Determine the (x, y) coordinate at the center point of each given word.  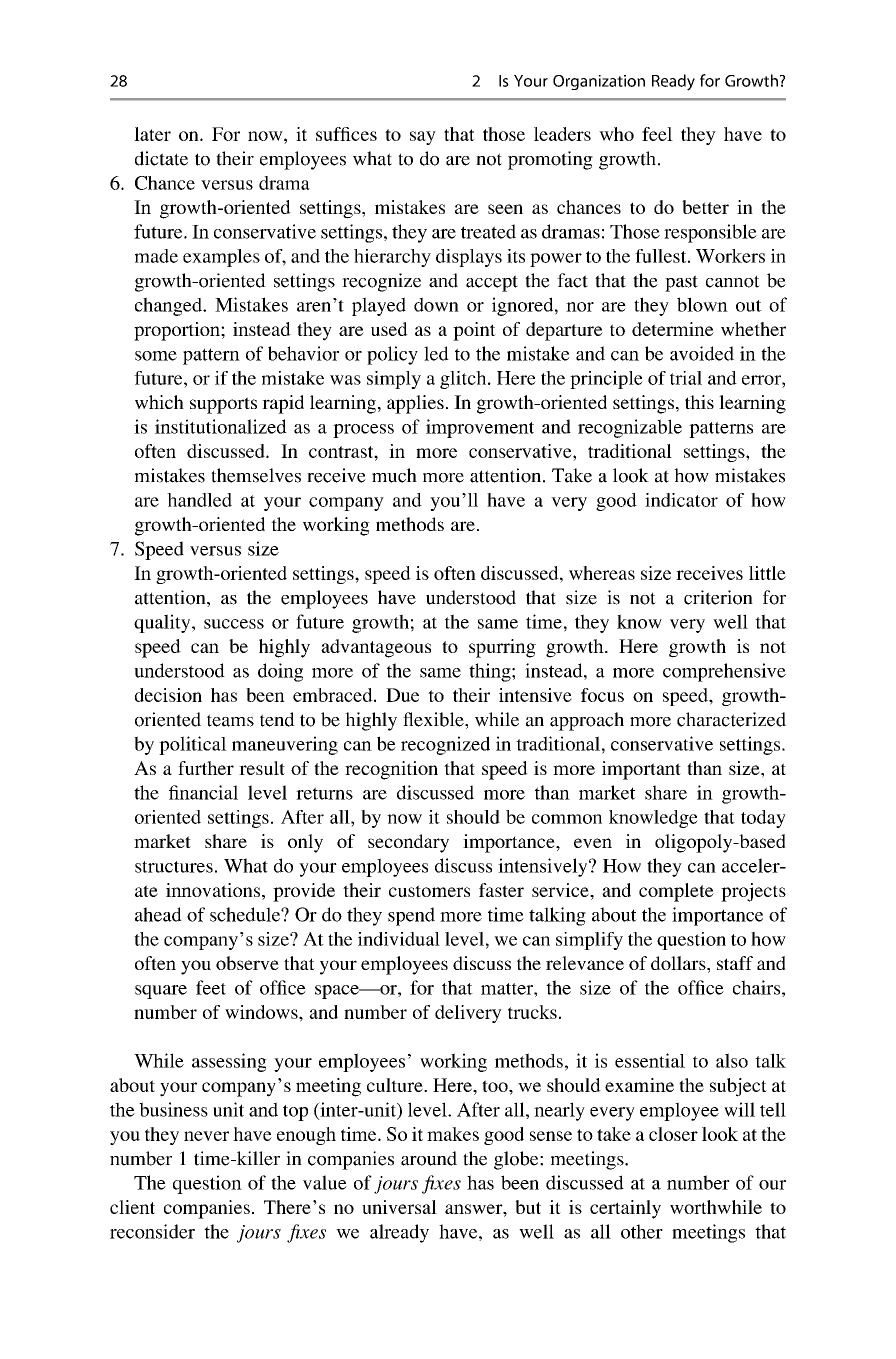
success (234, 624)
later (152, 134)
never (206, 1136)
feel (657, 134)
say (423, 138)
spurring (502, 648)
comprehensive (724, 672)
